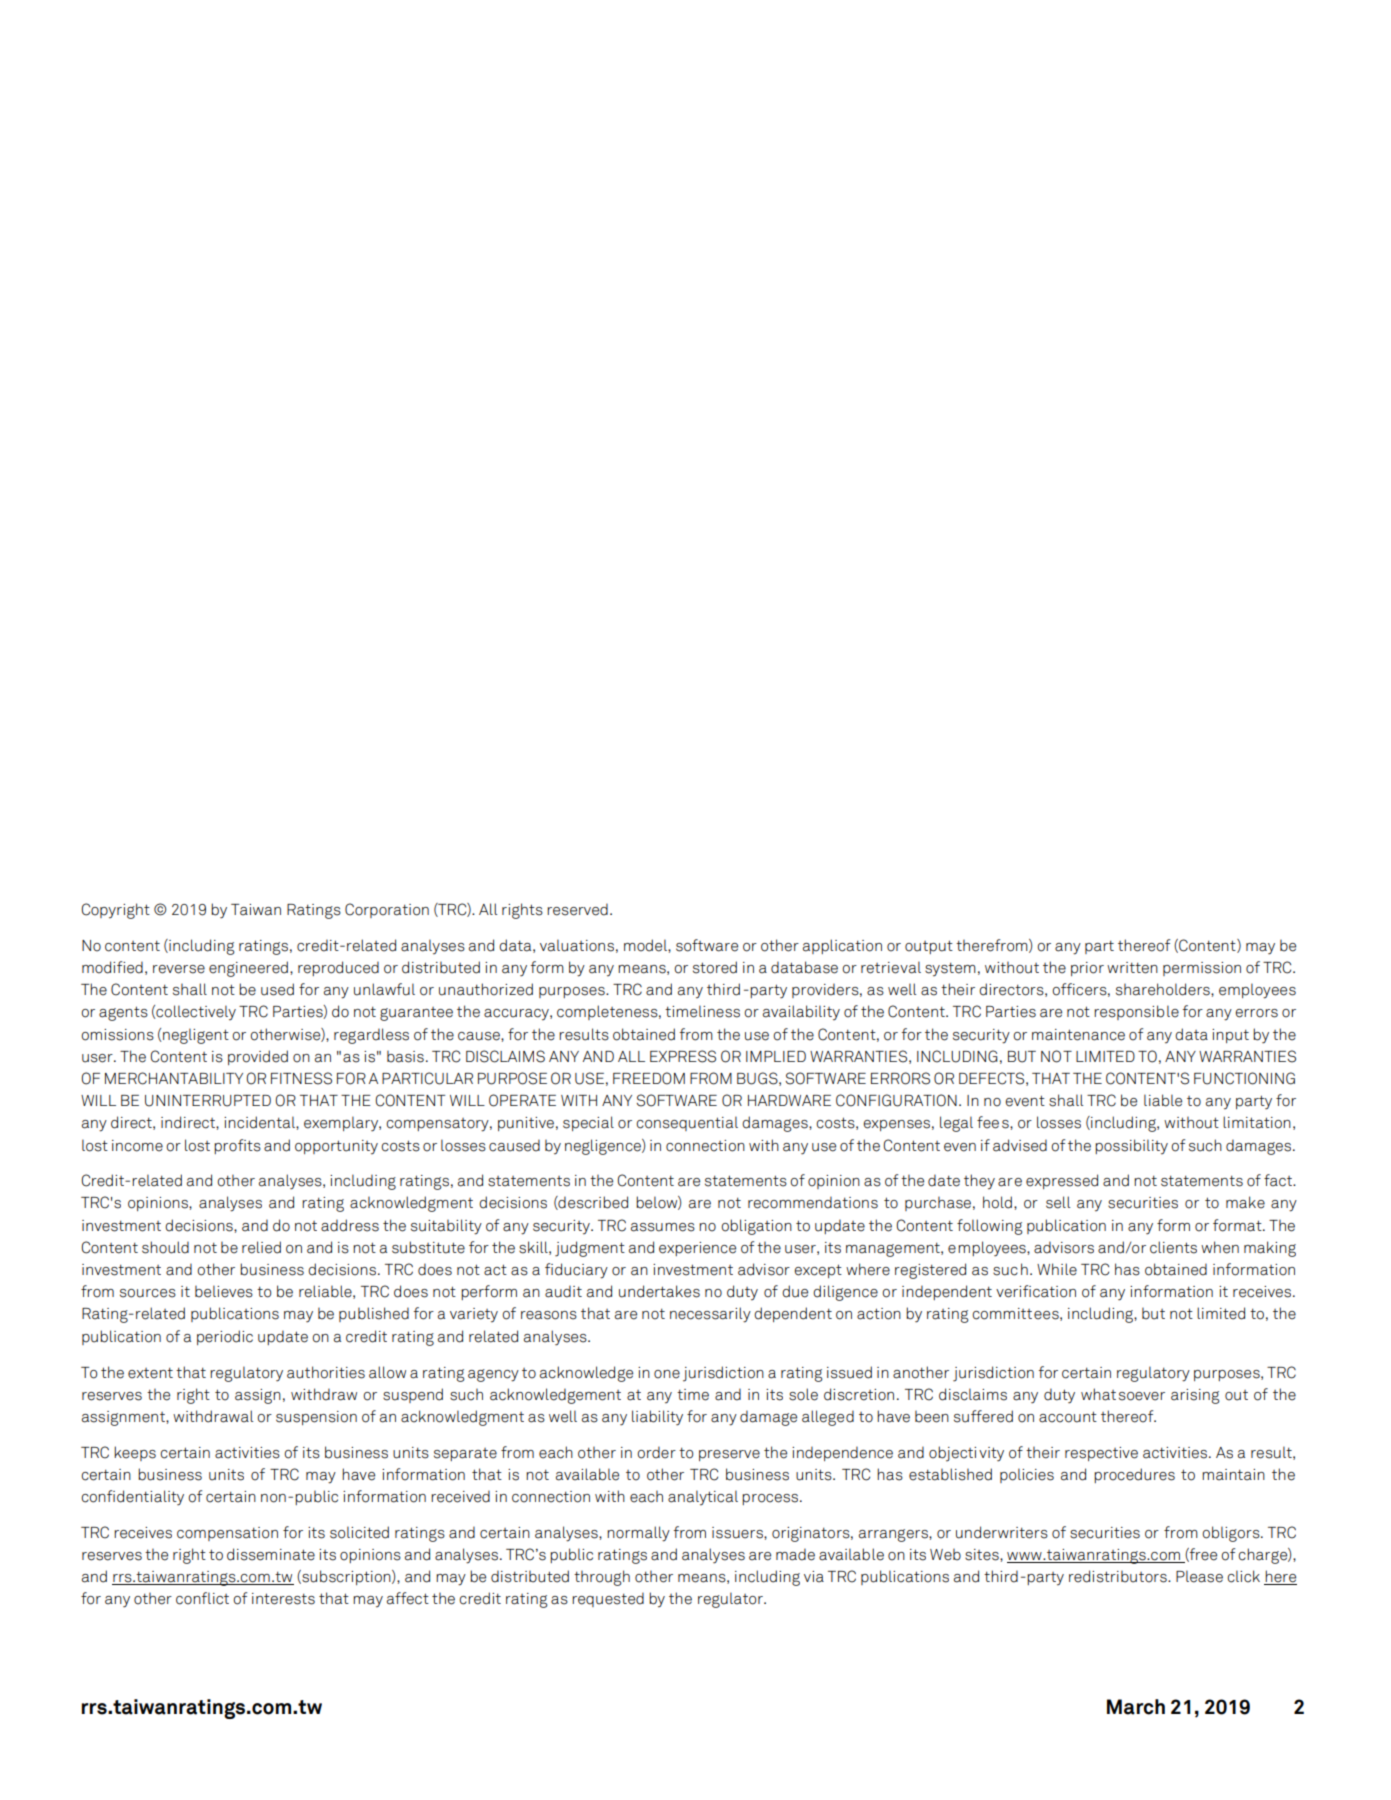 The width and height of the screenshot is (1391, 1800). What do you see at coordinates (1036, 1291) in the screenshot?
I see `verification` at bounding box center [1036, 1291].
